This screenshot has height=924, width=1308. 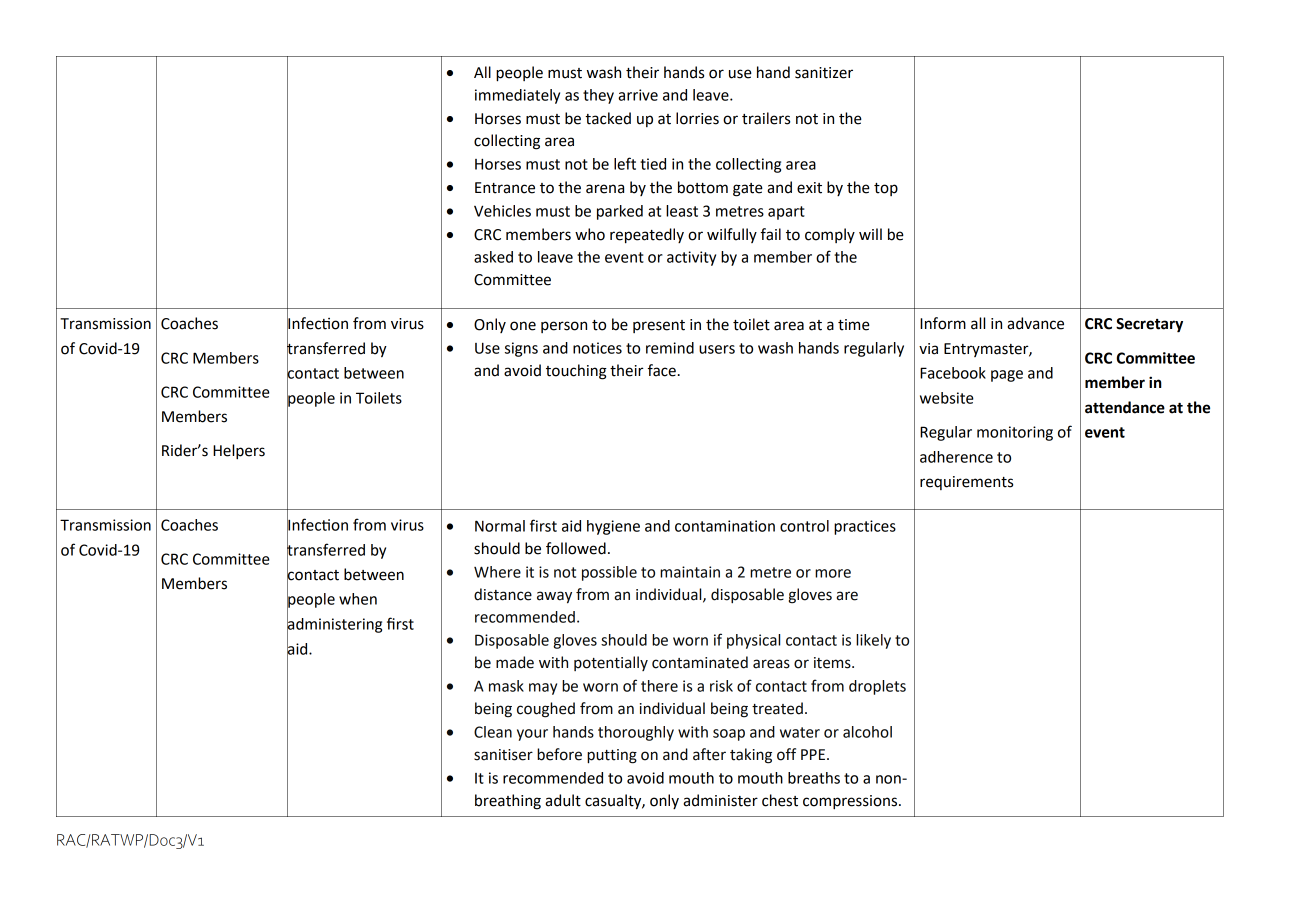 What do you see at coordinates (638, 95) in the screenshot?
I see `arrive` at bounding box center [638, 95].
